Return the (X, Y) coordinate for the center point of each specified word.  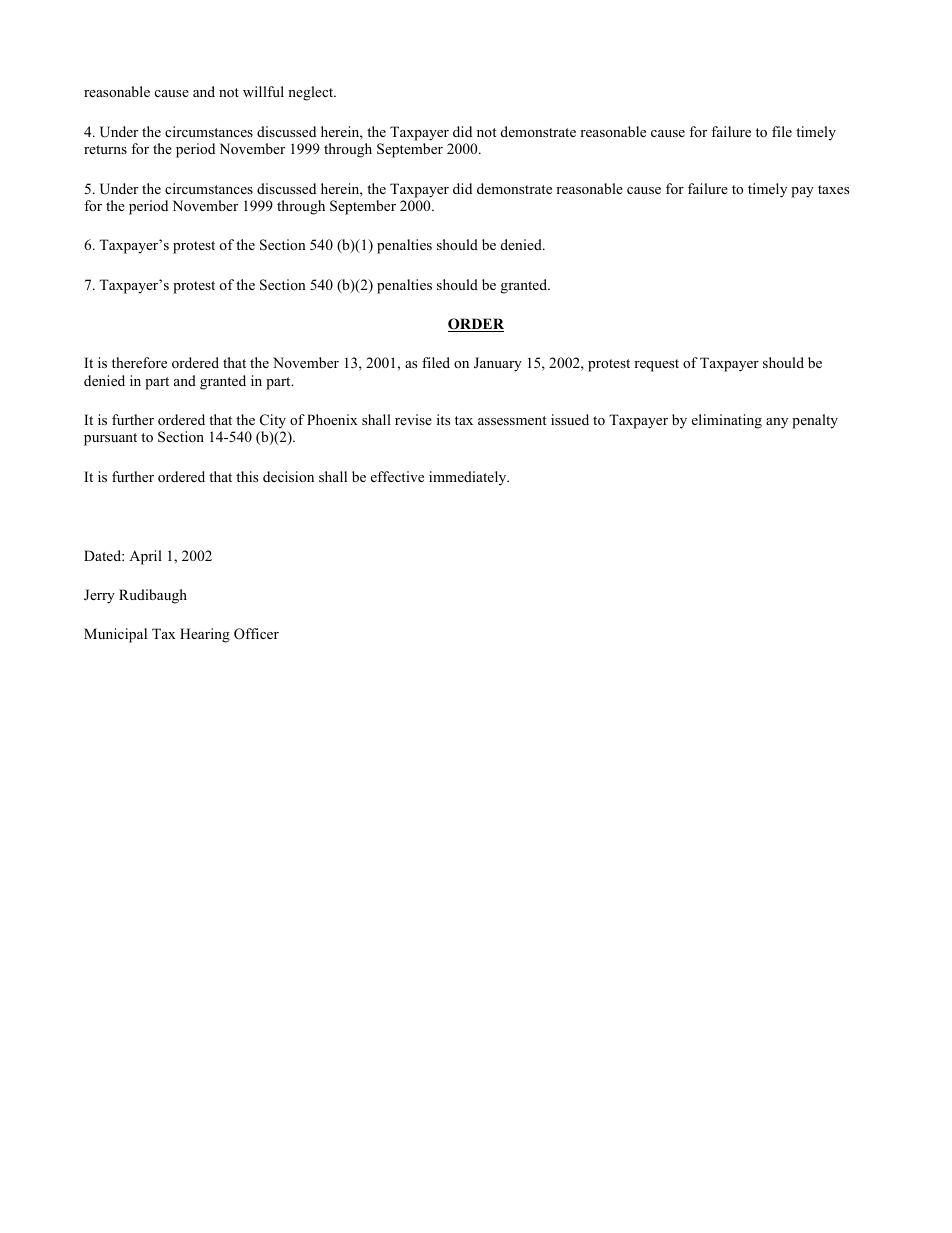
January (498, 364)
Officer (256, 634)
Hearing (205, 635)
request (656, 365)
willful (263, 91)
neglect (312, 93)
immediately (469, 478)
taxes (833, 189)
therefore (139, 362)
